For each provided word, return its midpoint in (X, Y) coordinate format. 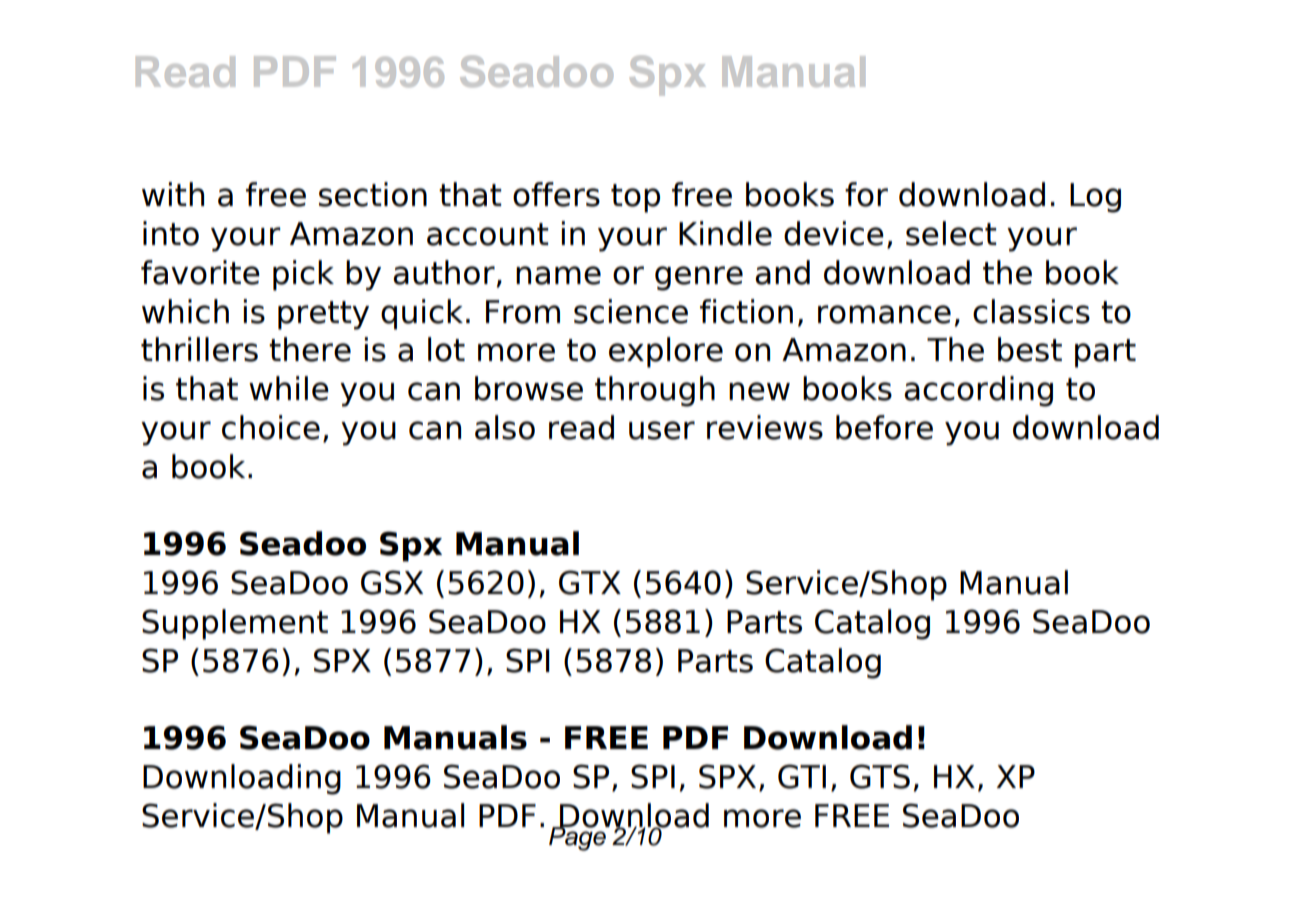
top (635, 198)
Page (578, 837)
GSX (392, 582)
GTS (880, 776)
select (951, 233)
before (884, 427)
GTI (802, 776)
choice (271, 427)
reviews (765, 427)
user (662, 430)
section (373, 194)
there (310, 349)
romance (884, 314)
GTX (590, 582)
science (631, 311)
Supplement (235, 624)
